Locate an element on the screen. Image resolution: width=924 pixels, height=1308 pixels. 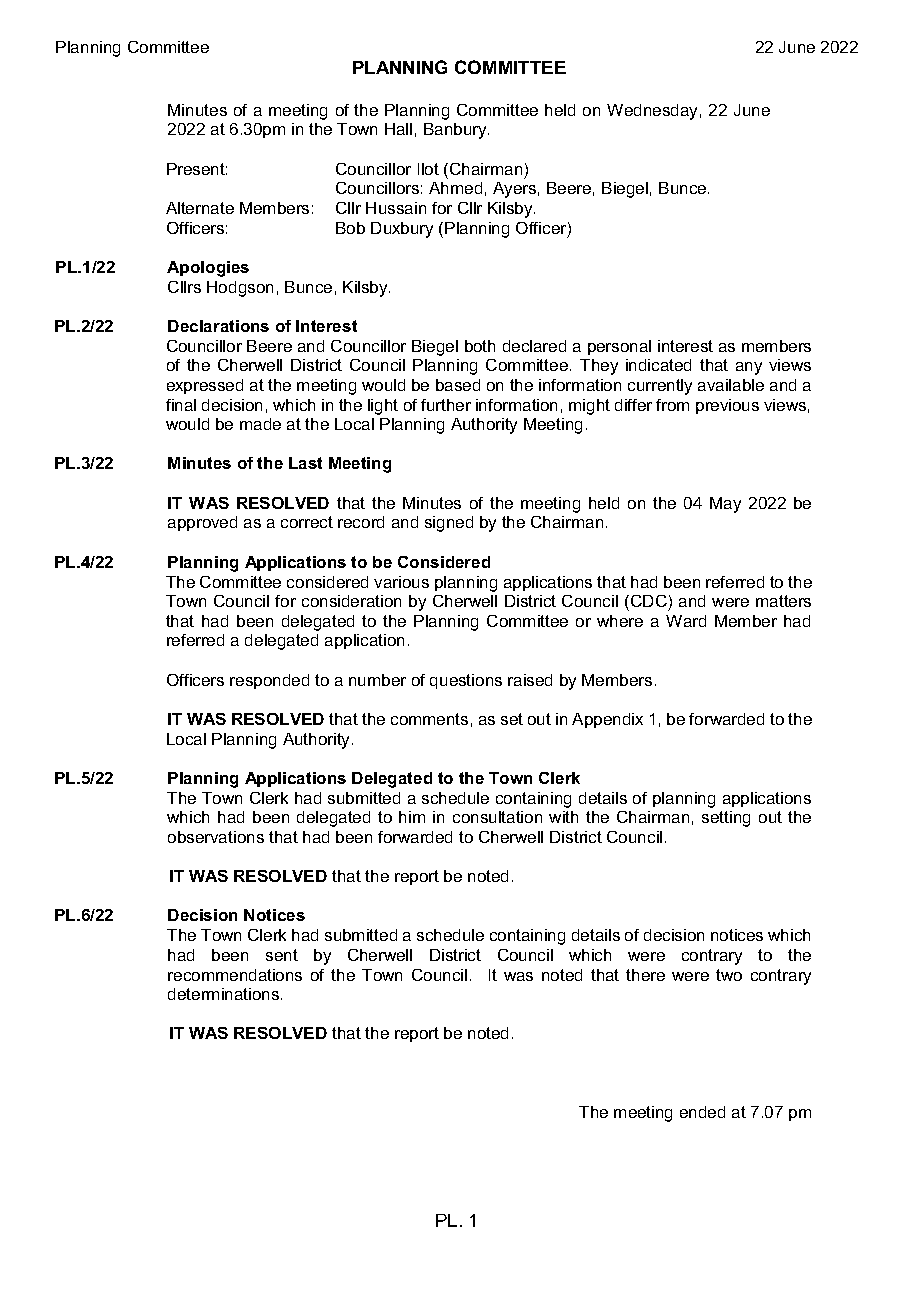
consultation is located at coordinates (497, 817).
